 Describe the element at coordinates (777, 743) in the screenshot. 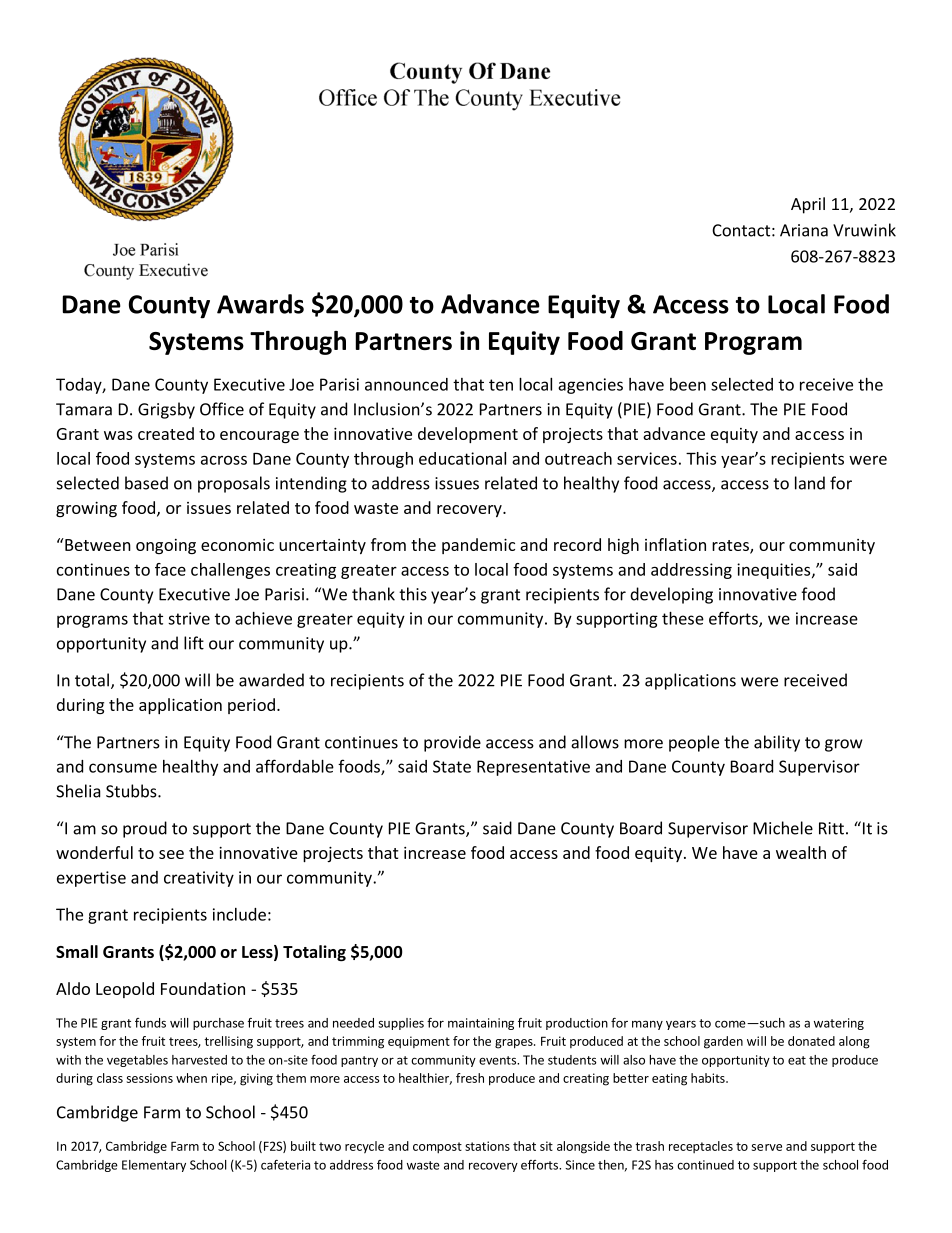

I see `ability` at that location.
